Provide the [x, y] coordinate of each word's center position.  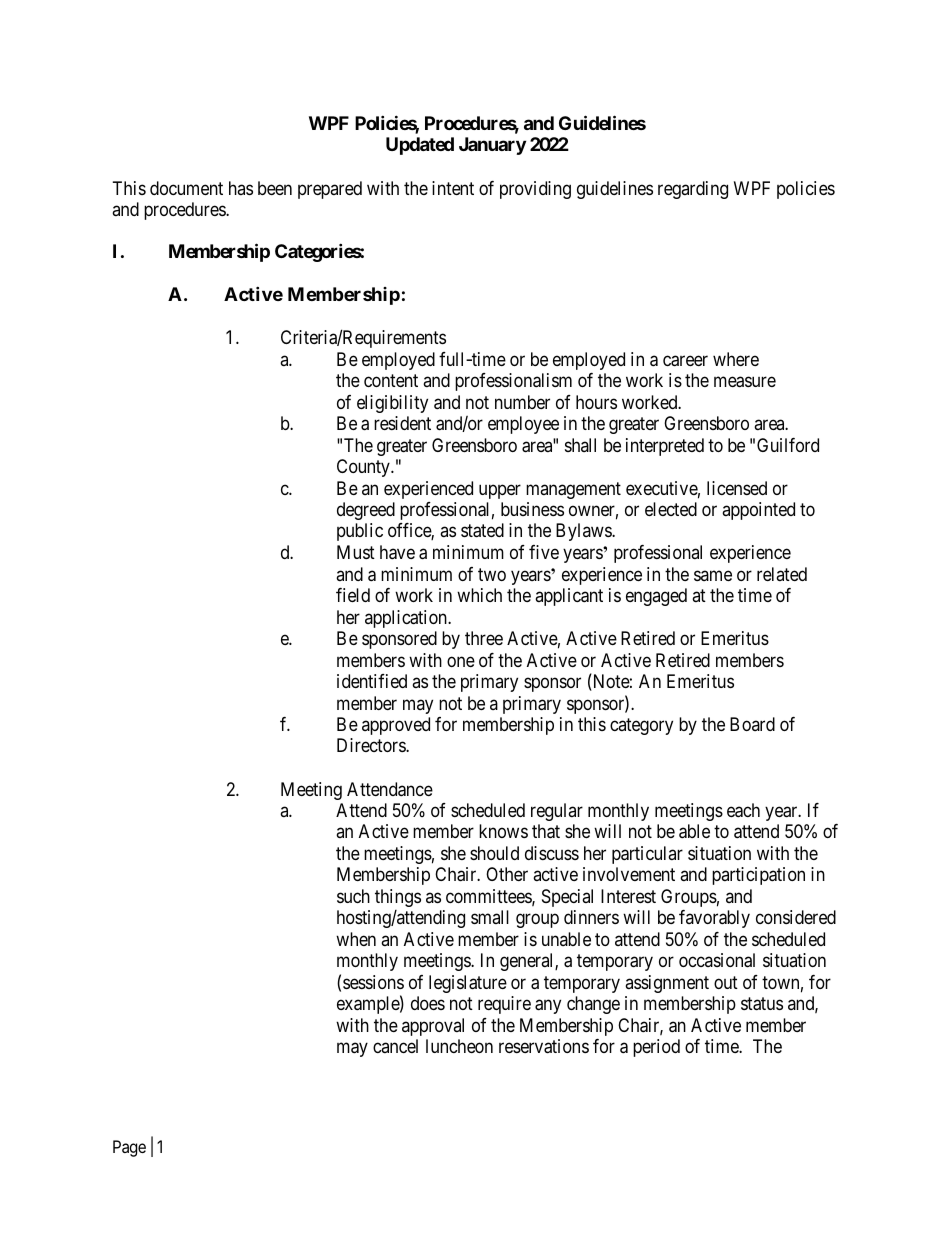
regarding [693, 190]
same [713, 575]
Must [356, 552]
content [391, 380]
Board [752, 724]
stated [482, 530]
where [736, 359]
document [186, 188]
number [522, 402]
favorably [714, 919]
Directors [372, 745]
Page [129, 1148]
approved [396, 726]
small [490, 917]
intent [453, 188]
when [356, 939]
